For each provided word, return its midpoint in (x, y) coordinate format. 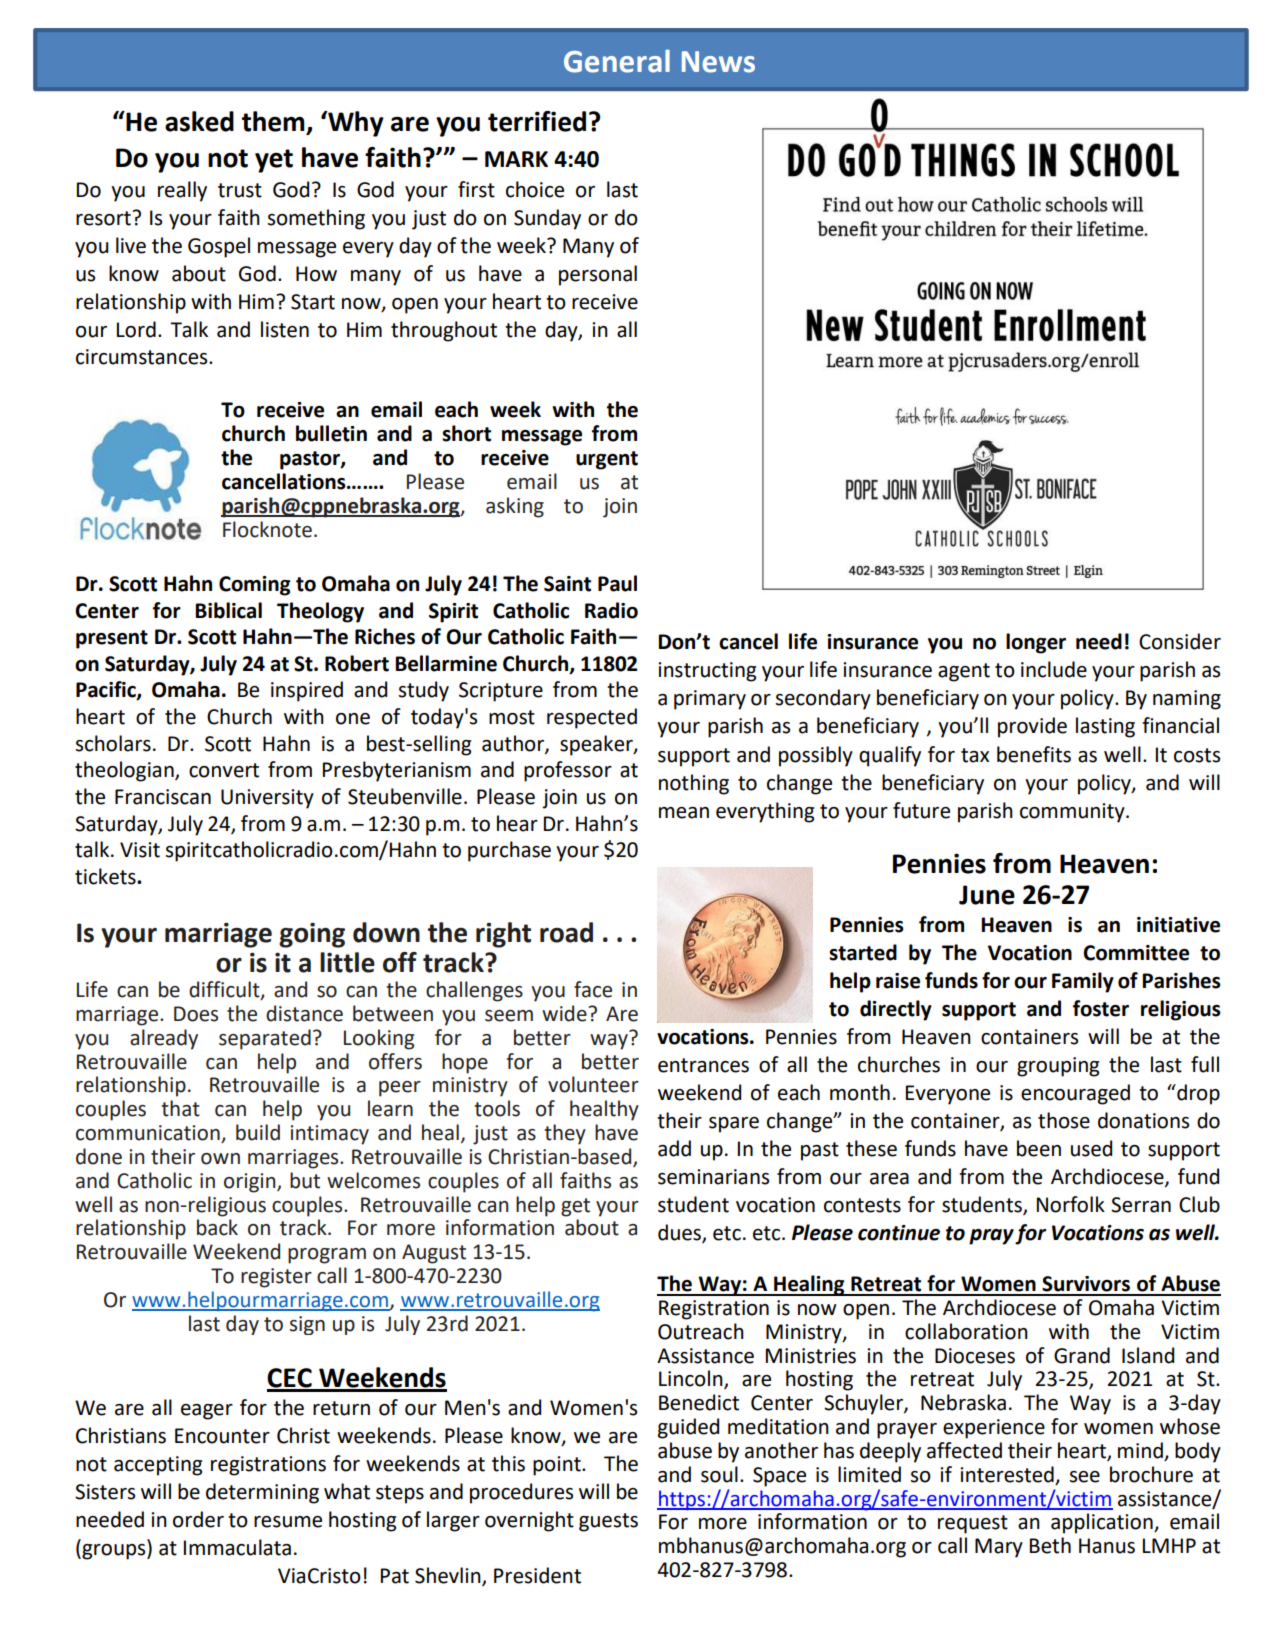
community (1073, 813)
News (718, 62)
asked (199, 121)
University (267, 799)
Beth (1050, 1545)
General (617, 61)
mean (684, 813)
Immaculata (237, 1547)
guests (608, 1522)
